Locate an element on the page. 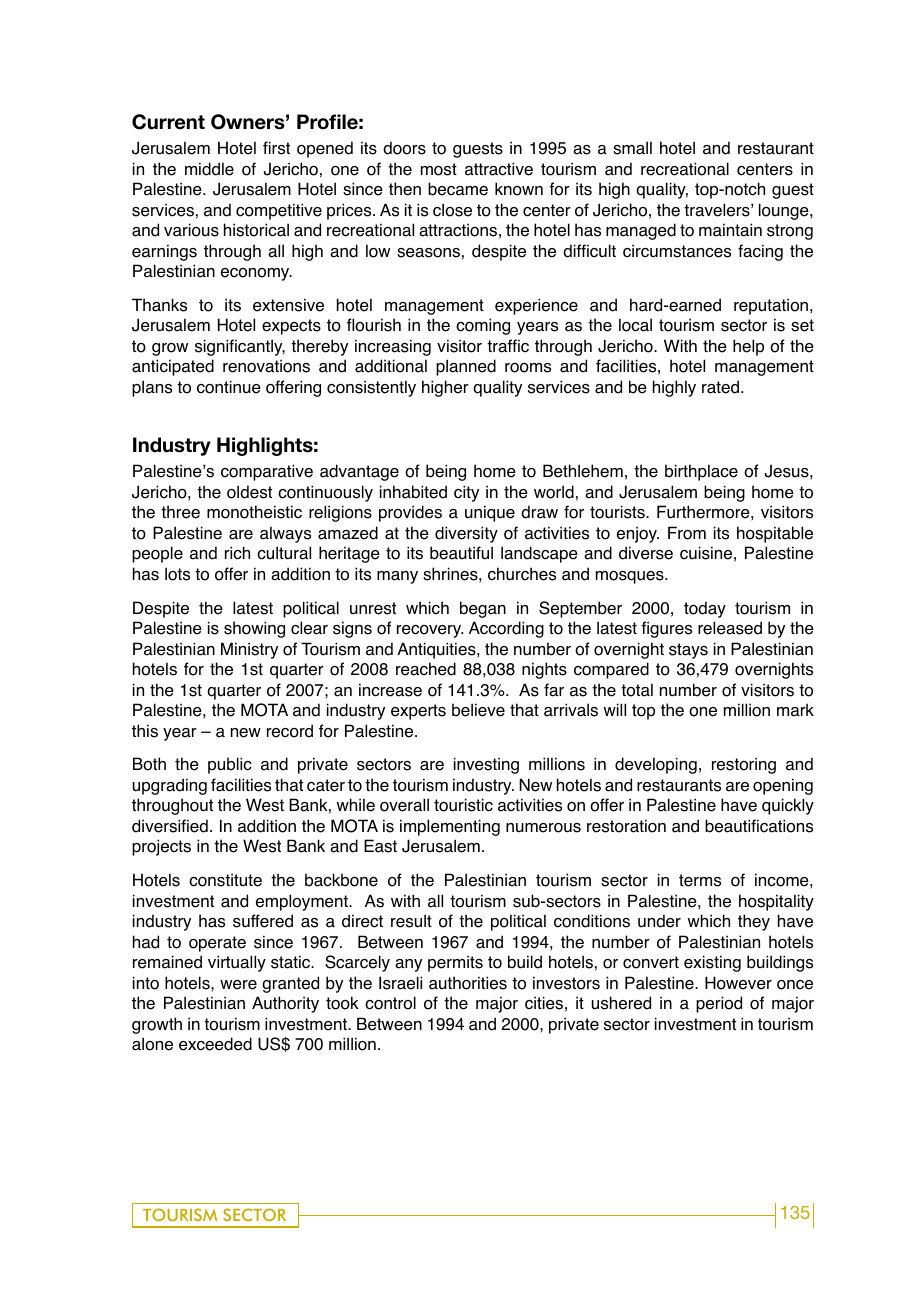 Image resolution: width=924 pixels, height=1308 pixels. believe is located at coordinates (478, 710).
